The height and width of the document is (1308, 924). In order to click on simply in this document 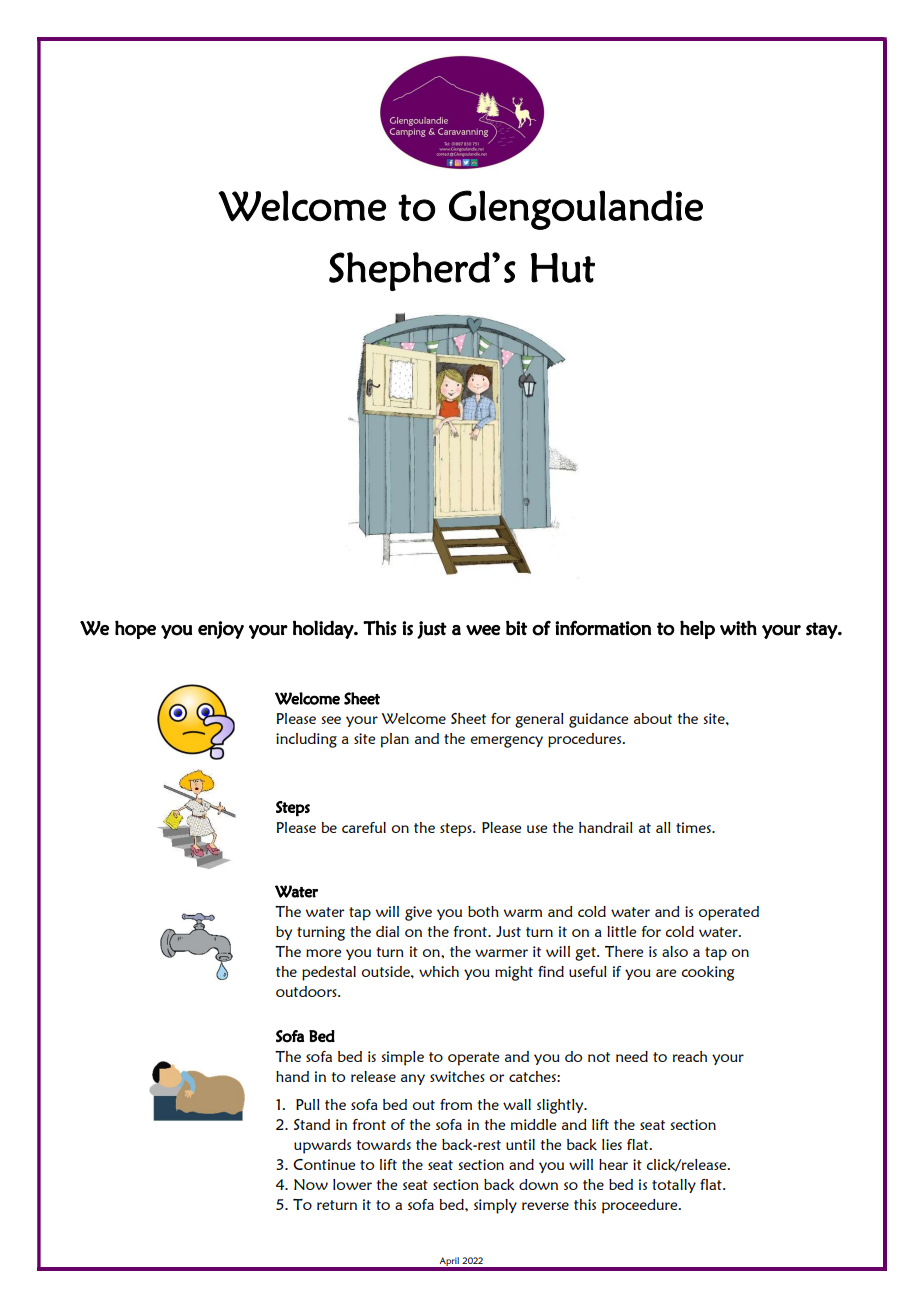, I will do `click(495, 1206)`.
